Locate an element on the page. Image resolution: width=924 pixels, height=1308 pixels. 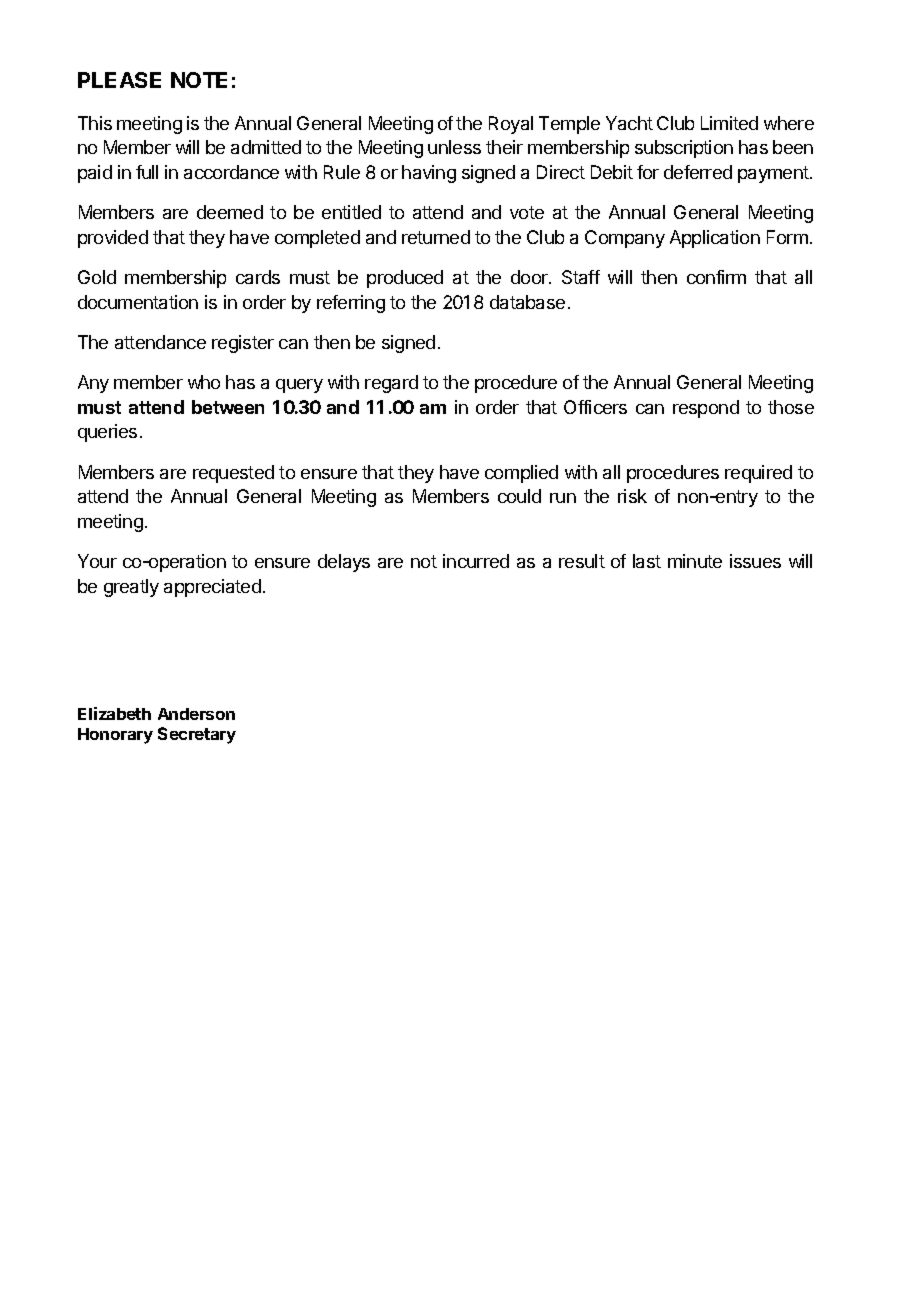
appreciated is located at coordinates (212, 588).
